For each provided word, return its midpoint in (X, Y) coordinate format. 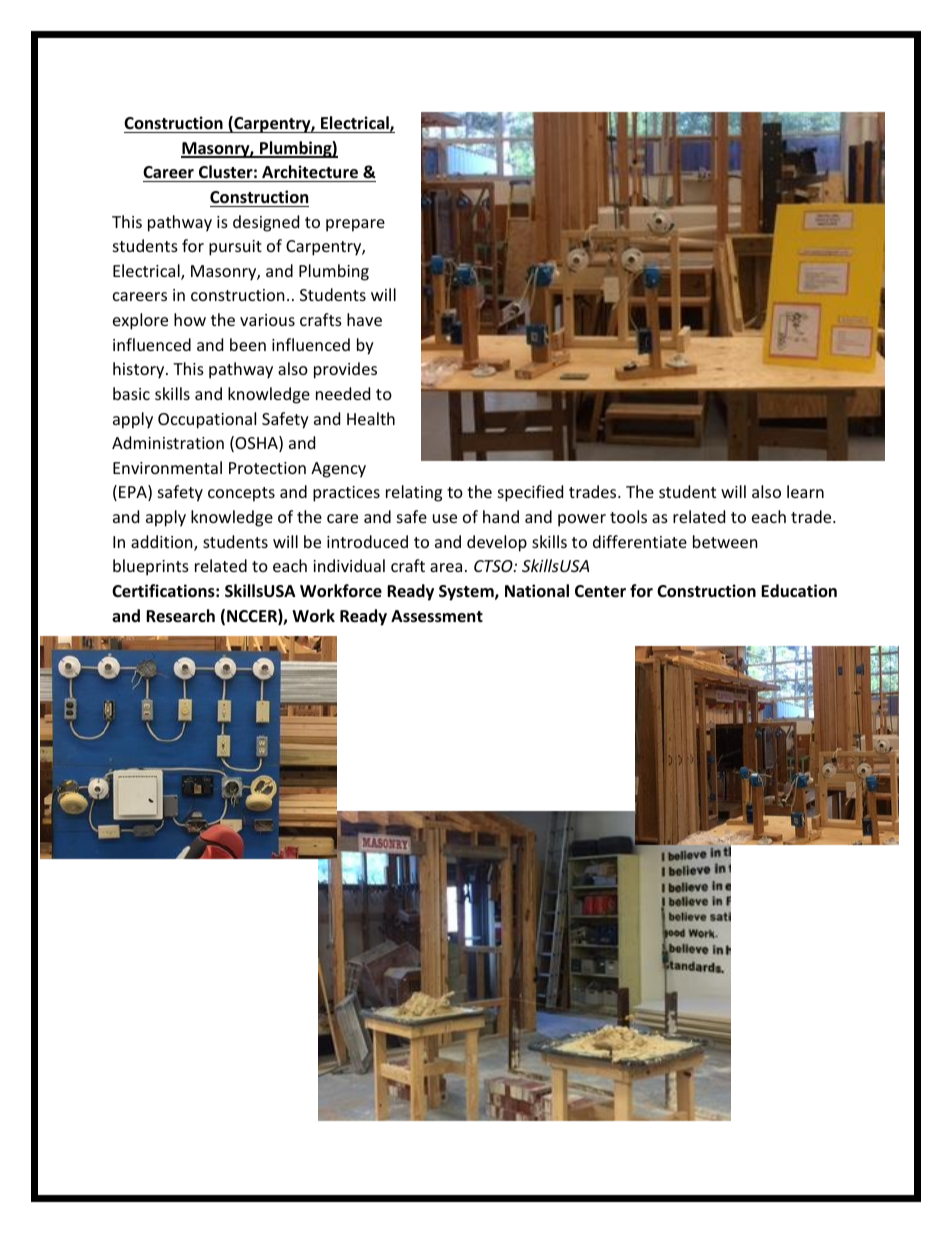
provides (345, 370)
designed (266, 223)
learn (805, 491)
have (364, 319)
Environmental (167, 467)
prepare (355, 225)
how (190, 319)
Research (180, 616)
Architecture (310, 172)
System (467, 593)
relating (414, 493)
